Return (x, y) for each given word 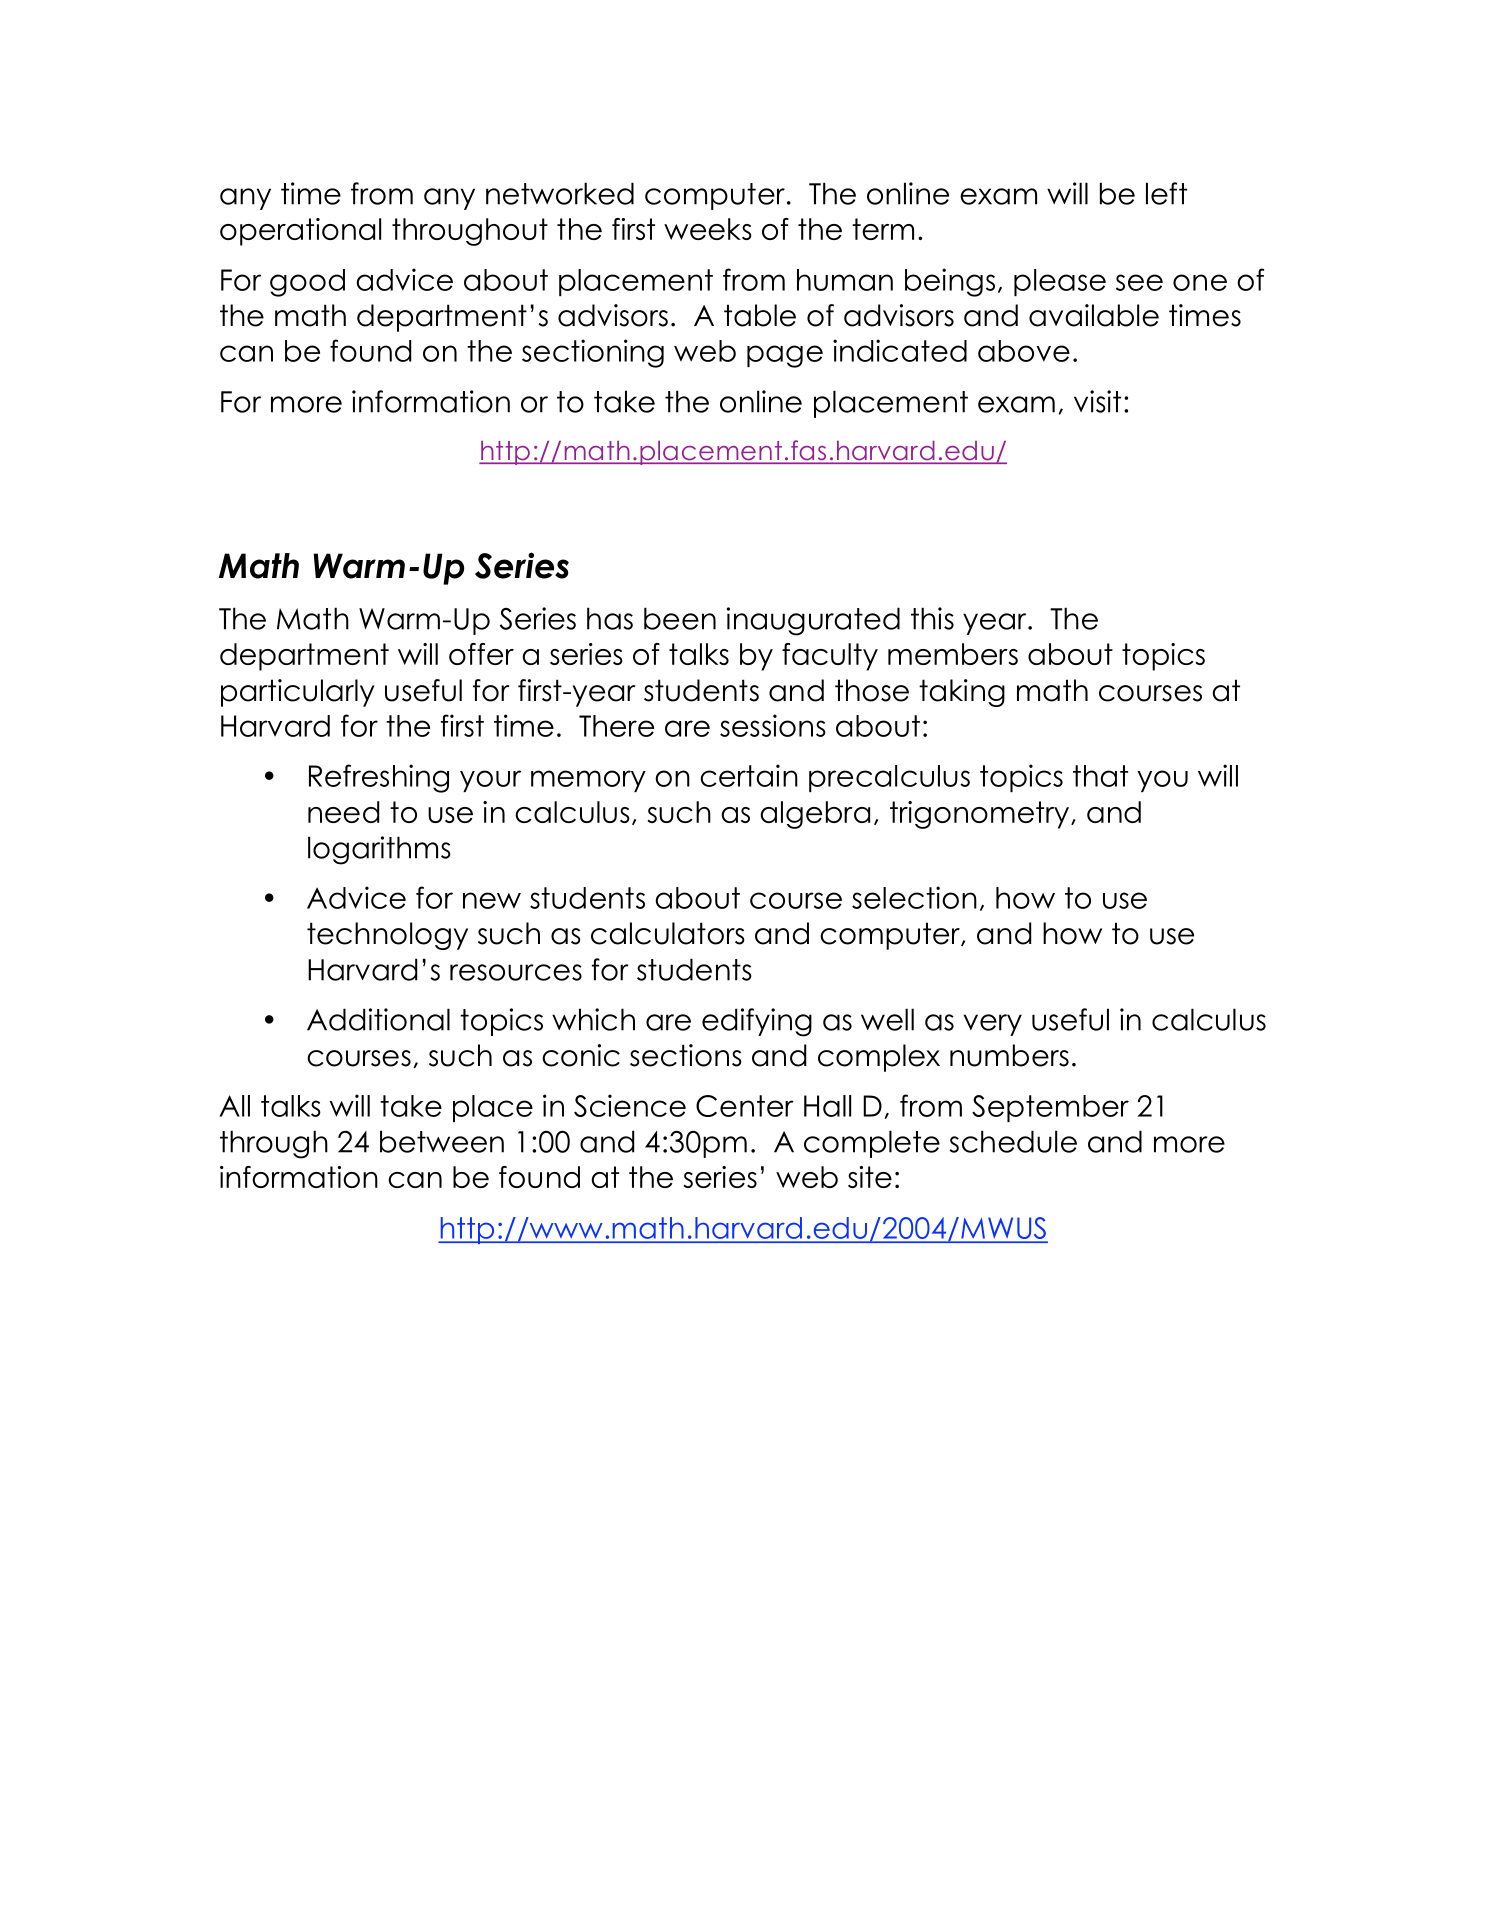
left (1166, 193)
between (442, 1141)
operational (300, 232)
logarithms (379, 850)
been (680, 618)
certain (749, 775)
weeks (708, 229)
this (932, 618)
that (1100, 776)
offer (481, 654)
